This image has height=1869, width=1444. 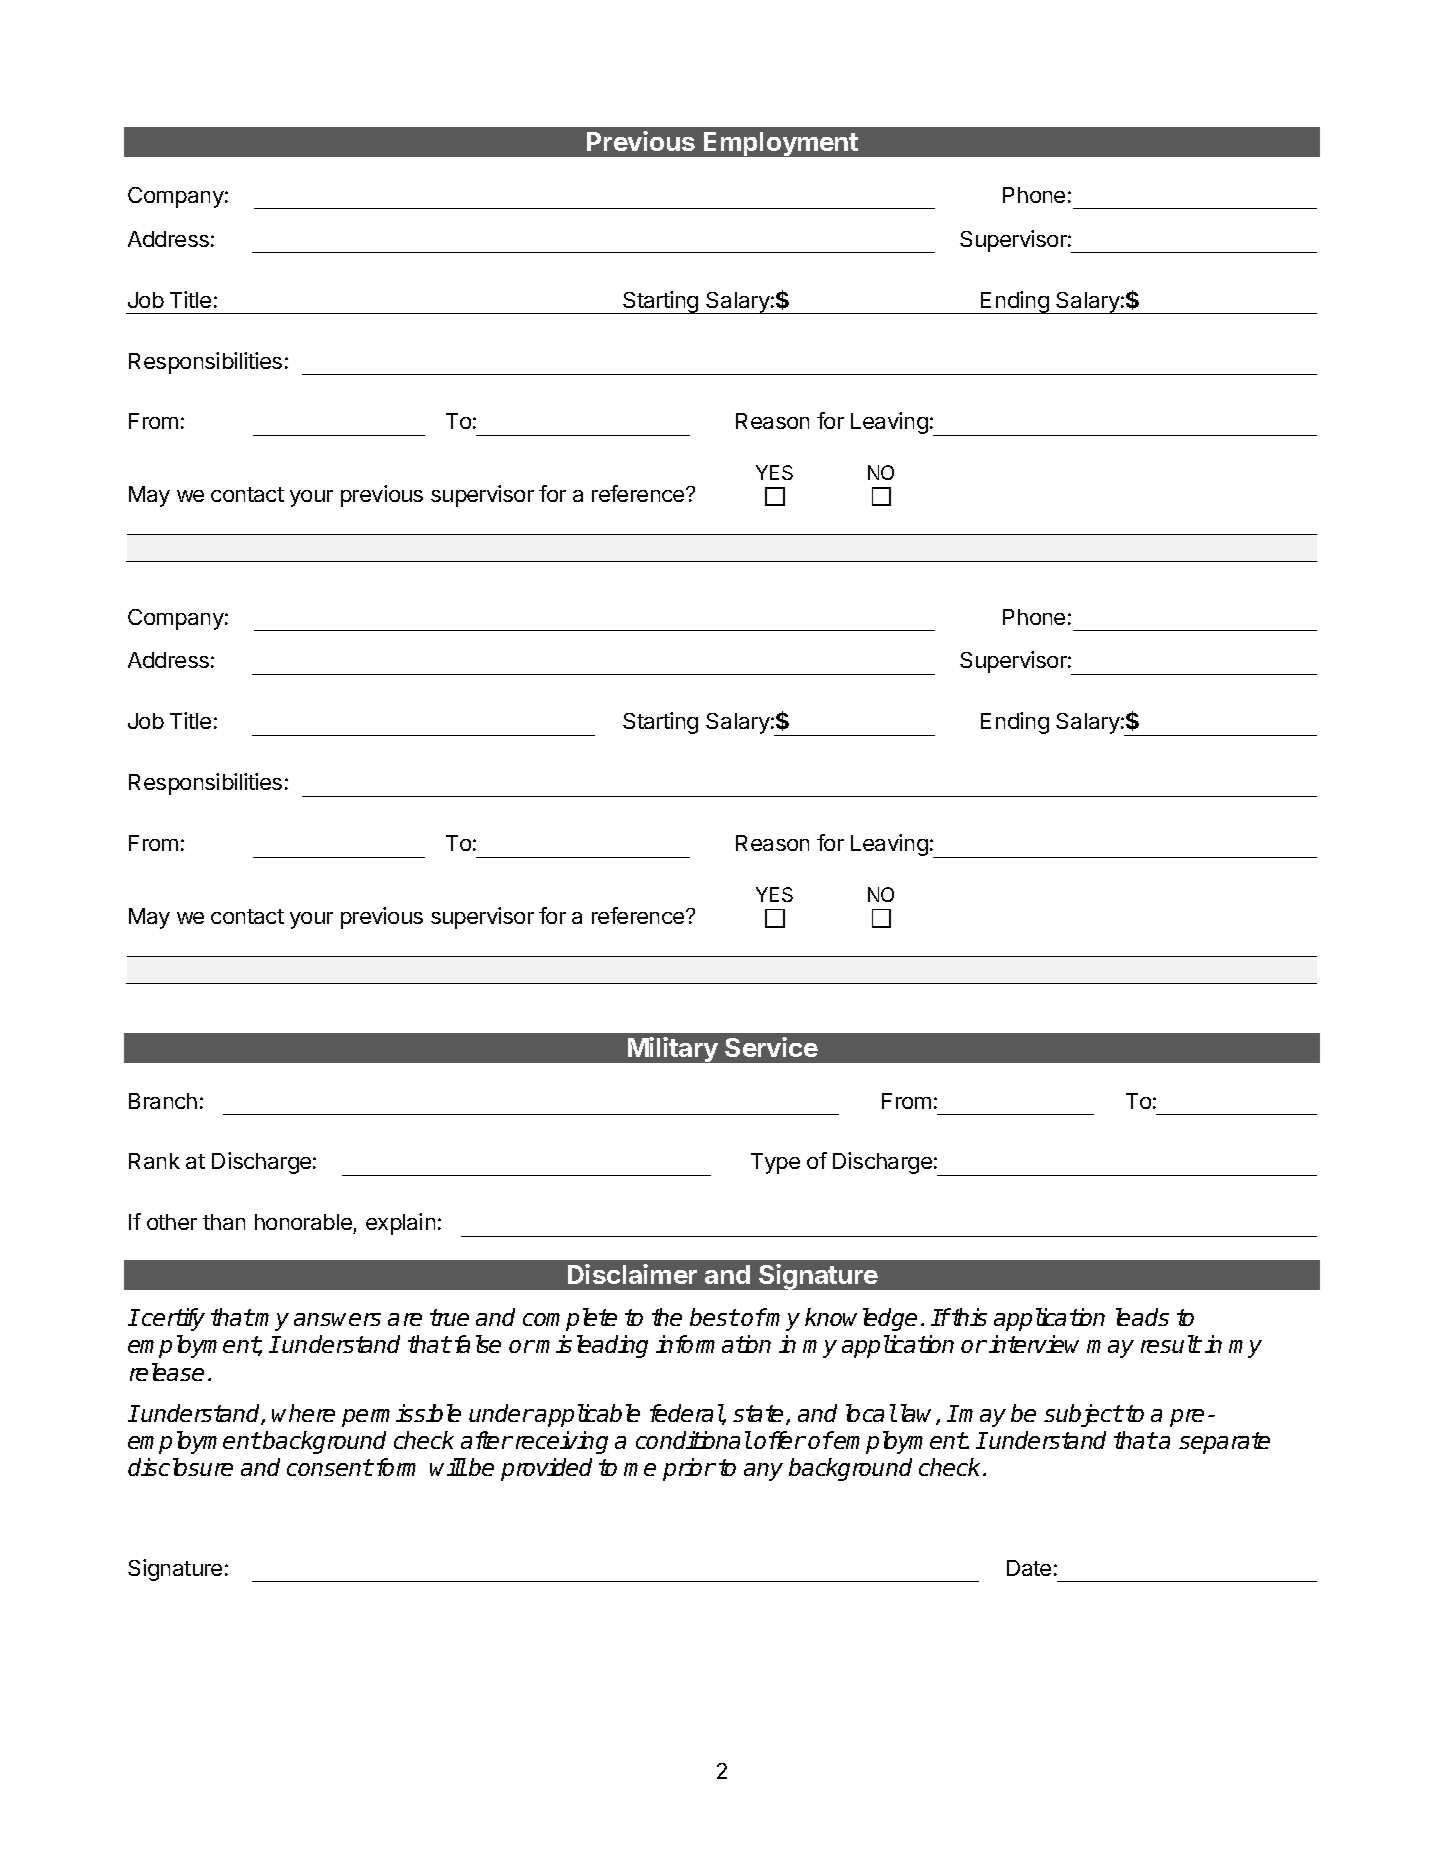 I want to click on consent, so click(x=330, y=1467).
